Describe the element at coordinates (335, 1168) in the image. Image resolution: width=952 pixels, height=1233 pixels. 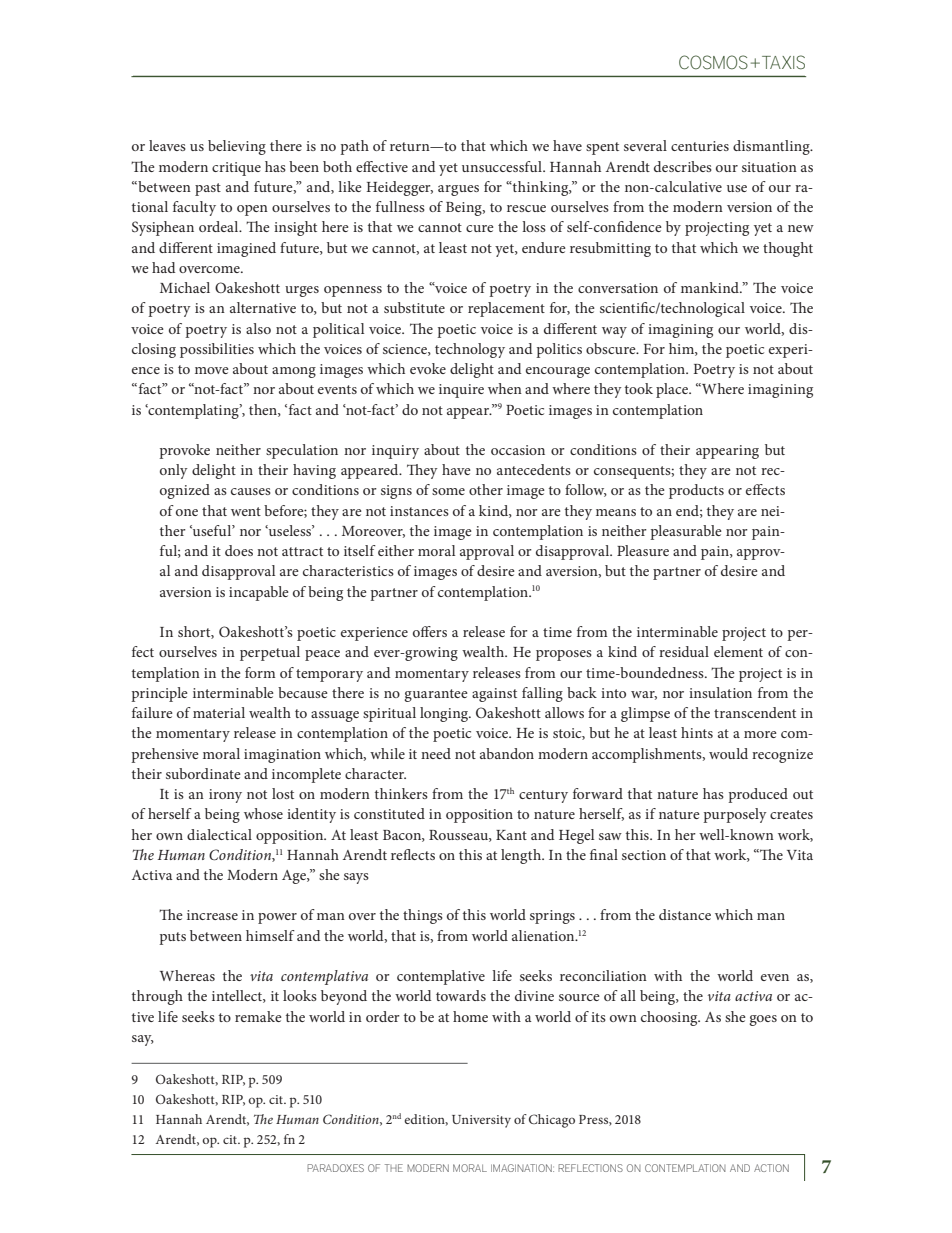
I see `Paradoxes` at that location.
